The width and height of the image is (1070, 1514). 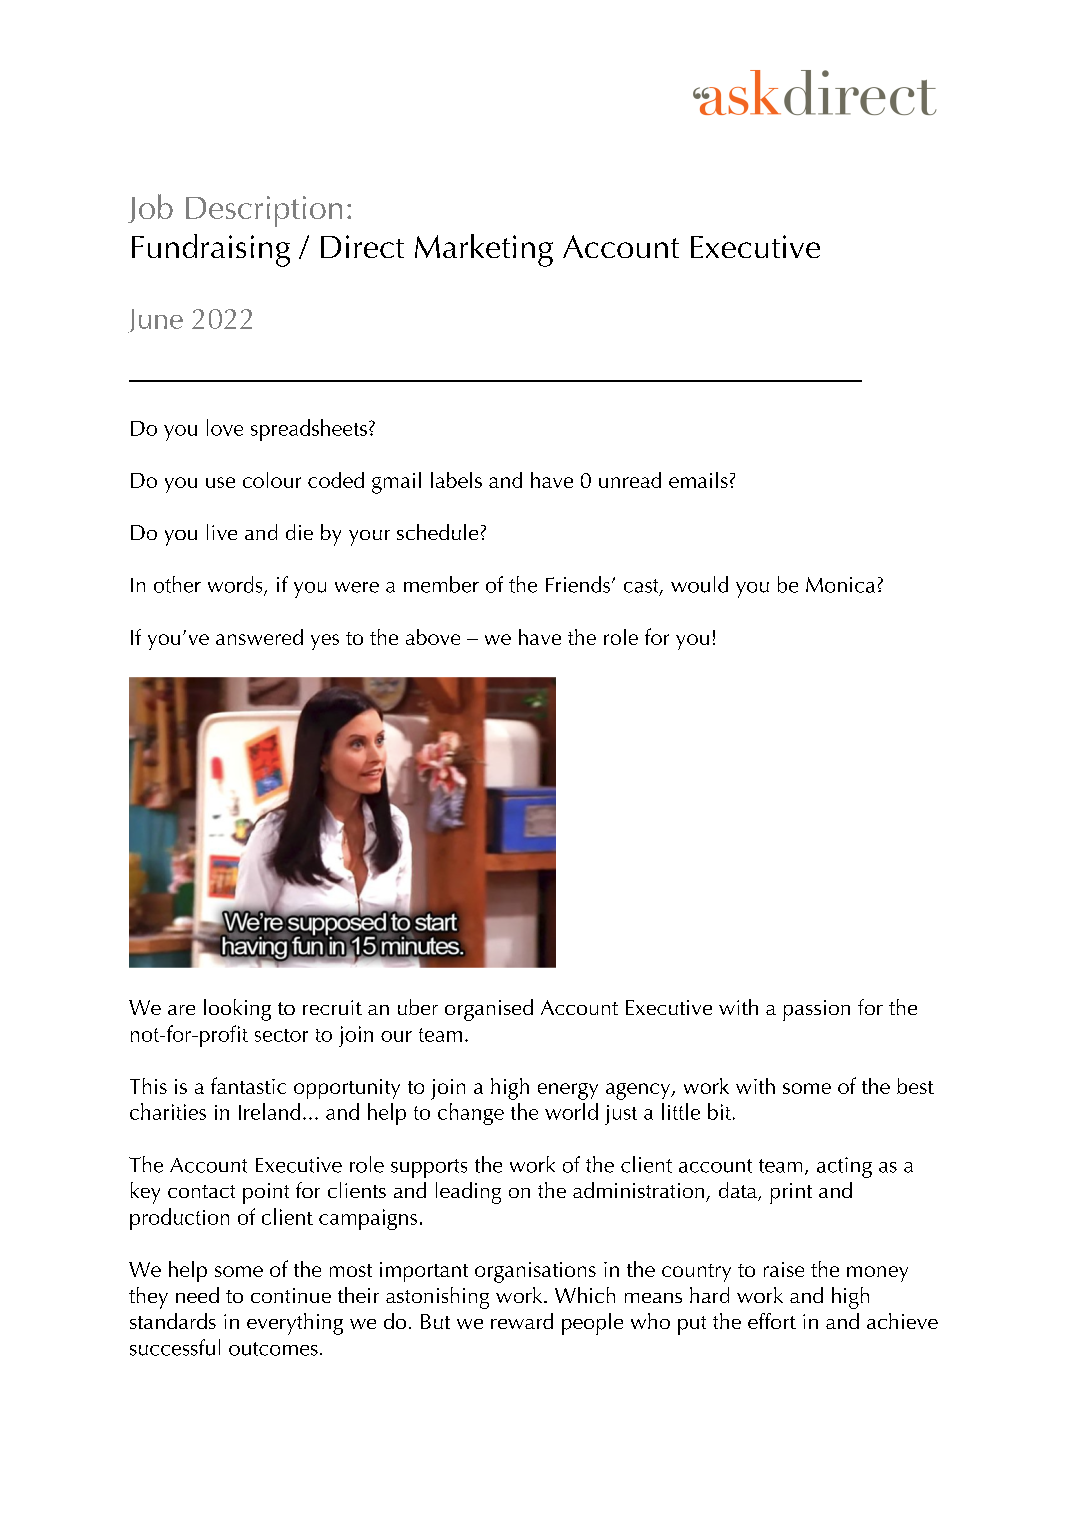 I want to click on Fundraising, so click(x=211, y=250).
